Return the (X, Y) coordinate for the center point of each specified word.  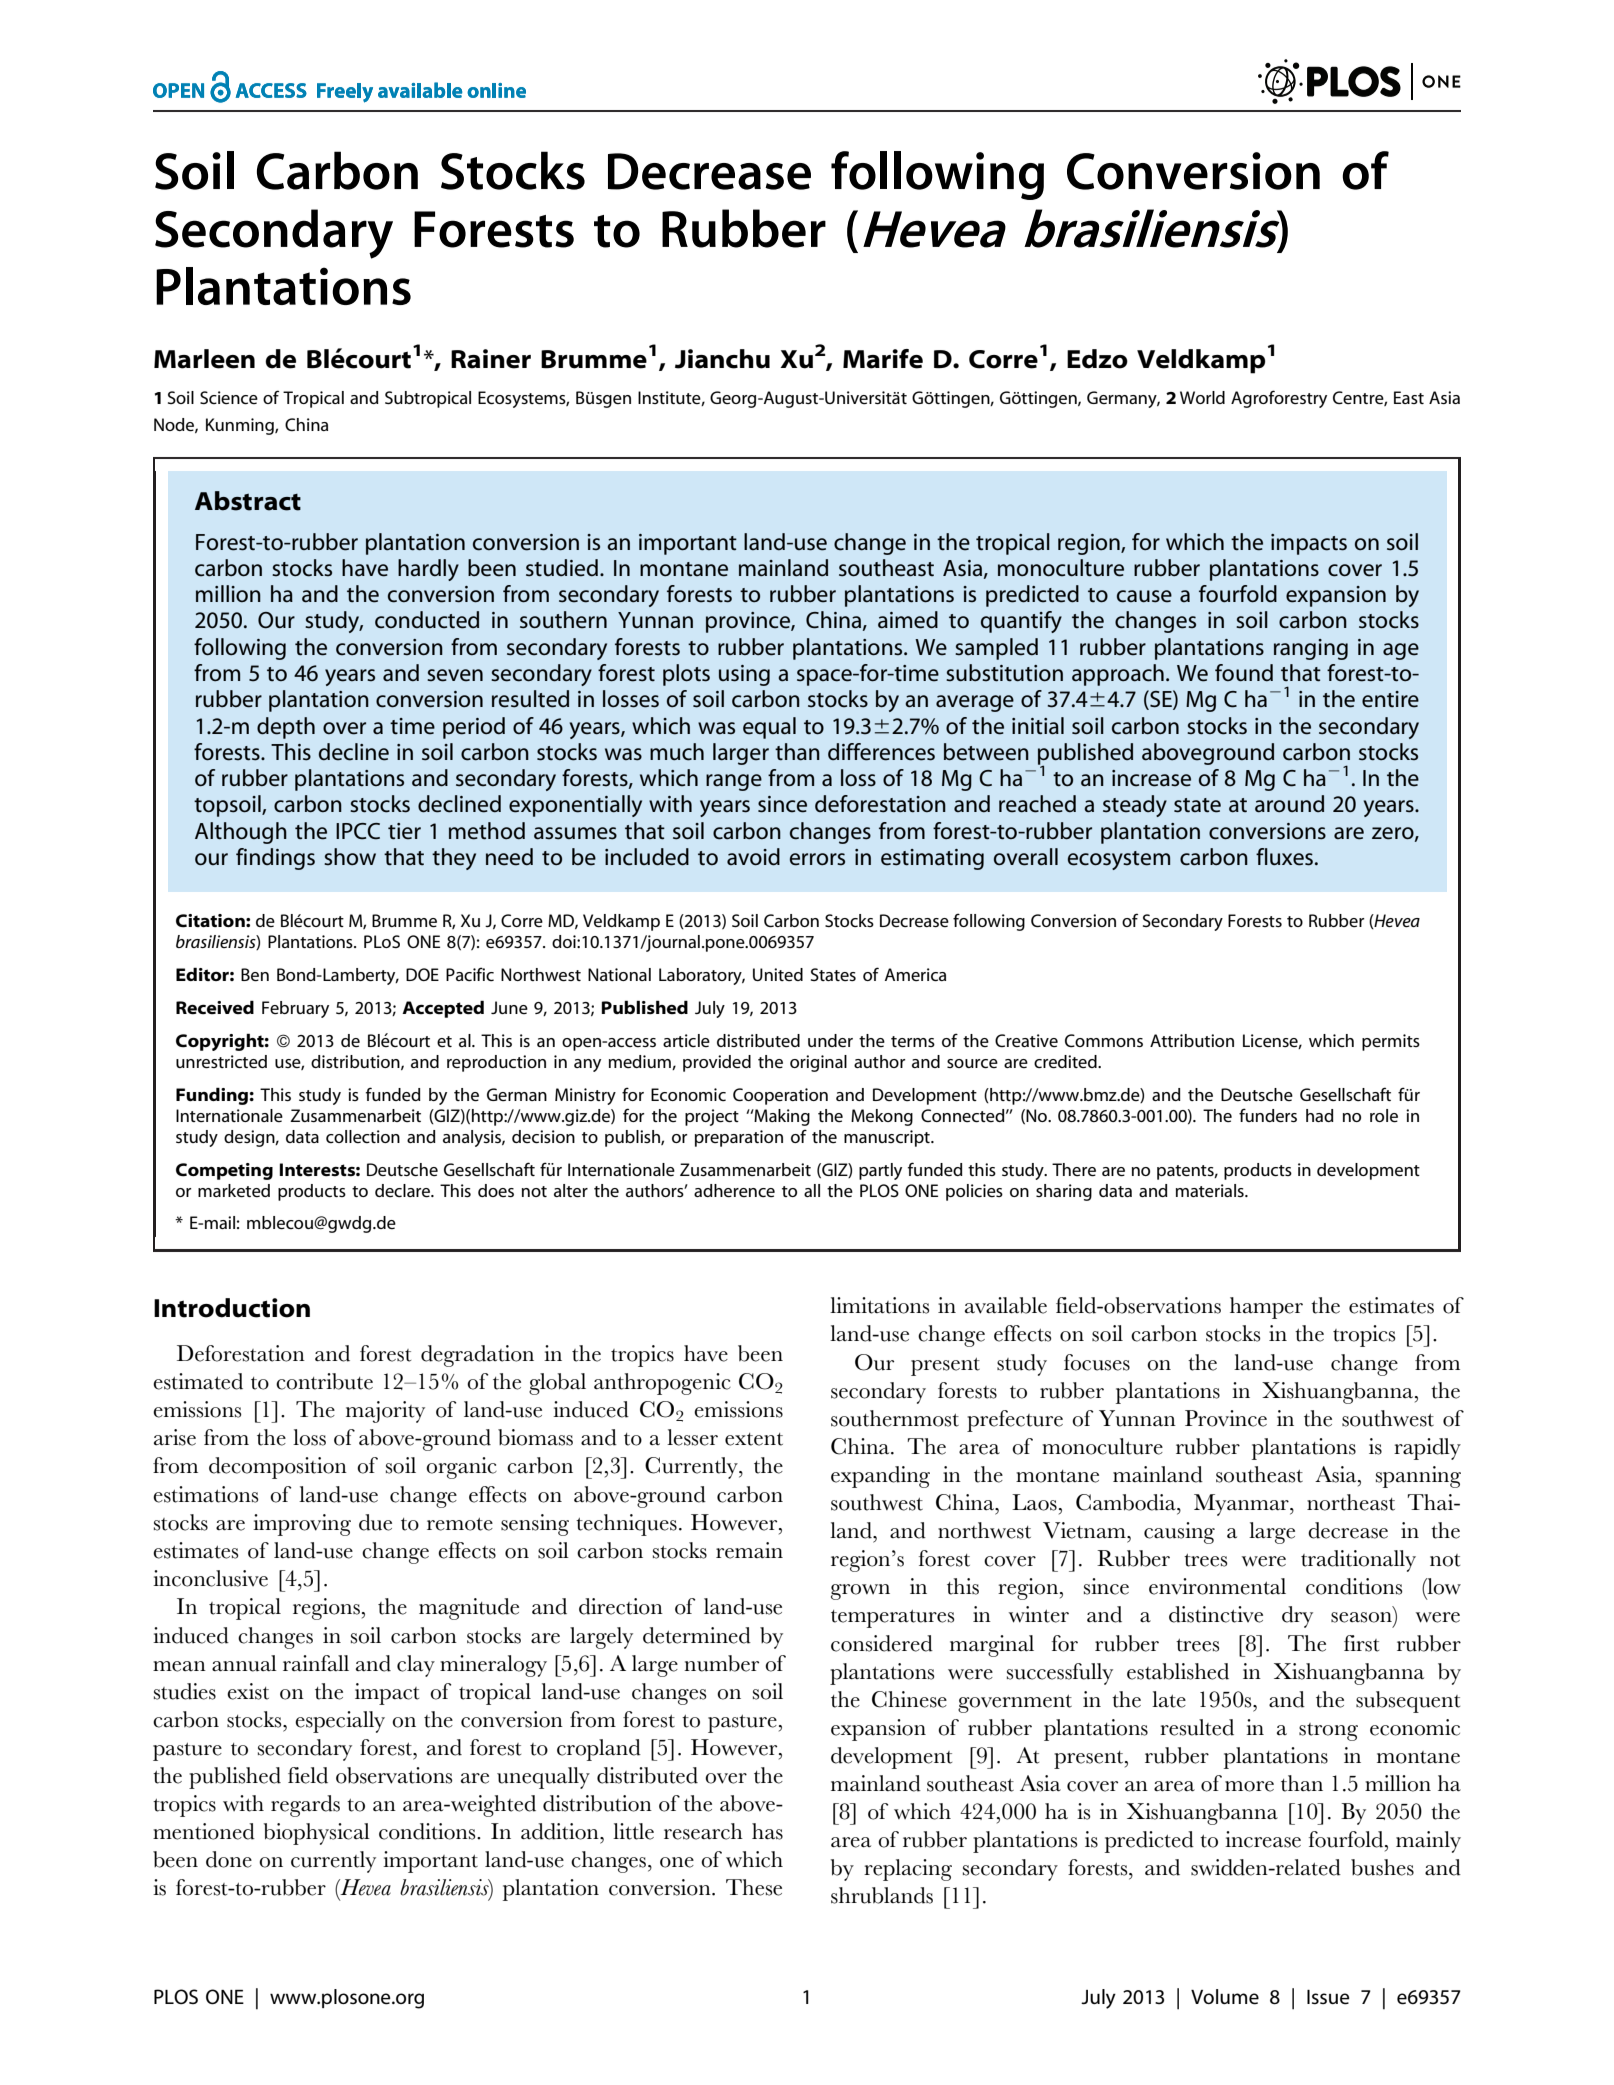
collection (363, 1136)
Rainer (491, 359)
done (229, 1859)
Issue (1328, 1997)
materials (1211, 1190)
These (754, 1887)
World (1202, 397)
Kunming (241, 426)
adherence (734, 1190)
